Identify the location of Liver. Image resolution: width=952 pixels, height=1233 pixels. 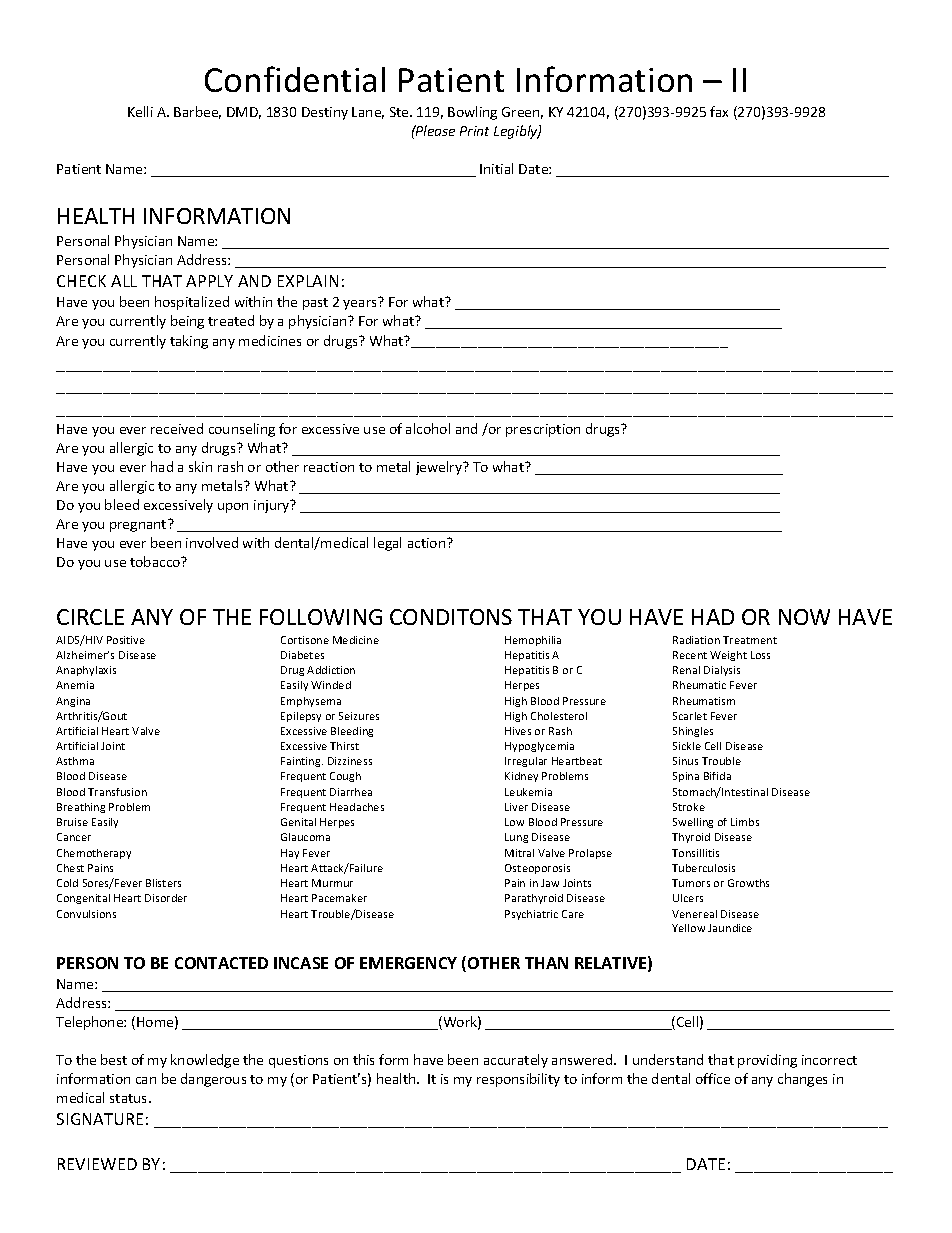
(516, 807).
